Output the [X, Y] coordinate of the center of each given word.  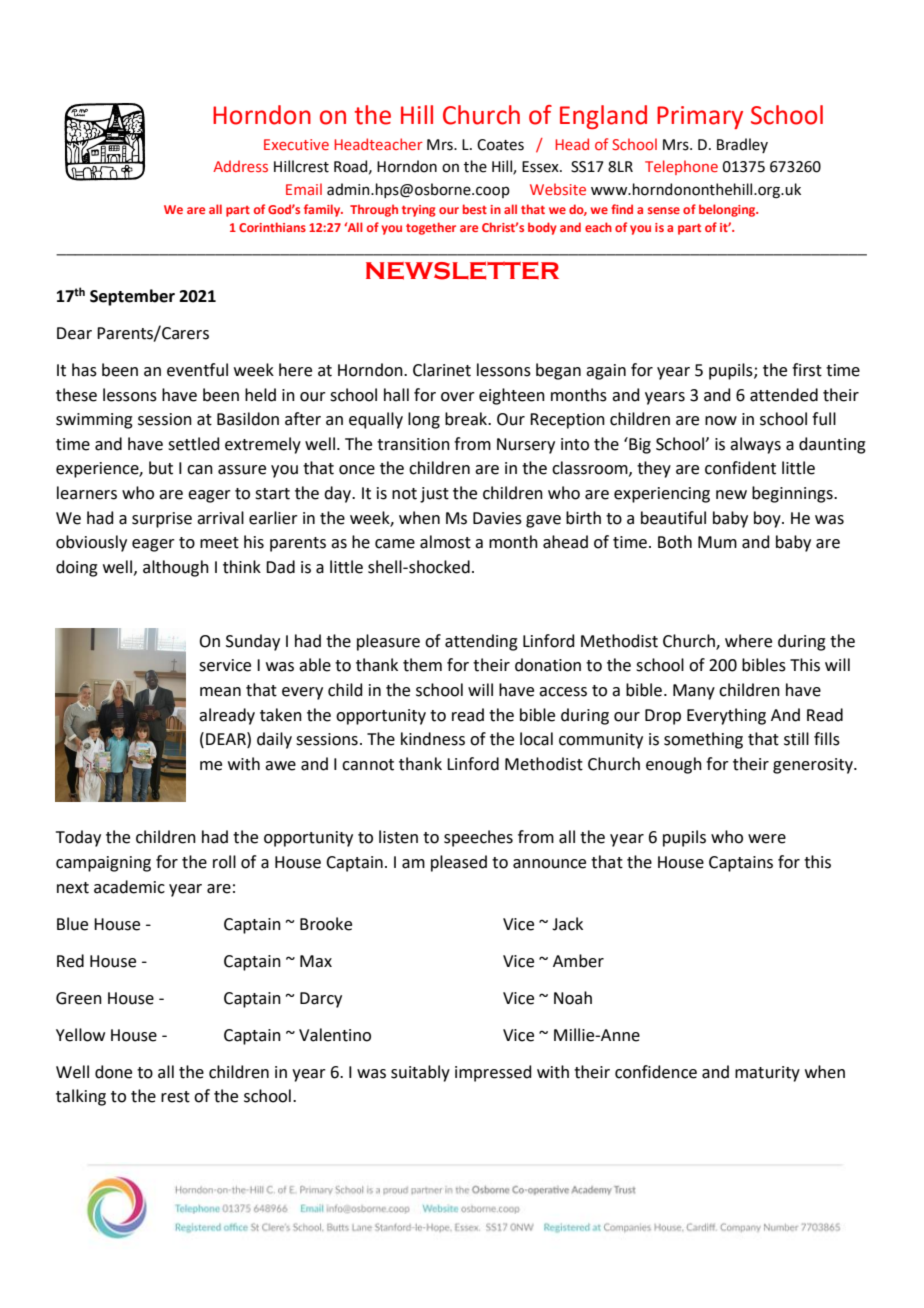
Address [240, 166]
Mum [717, 542]
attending [481, 642]
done [113, 1072]
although [176, 568]
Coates [500, 145]
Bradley [742, 145]
